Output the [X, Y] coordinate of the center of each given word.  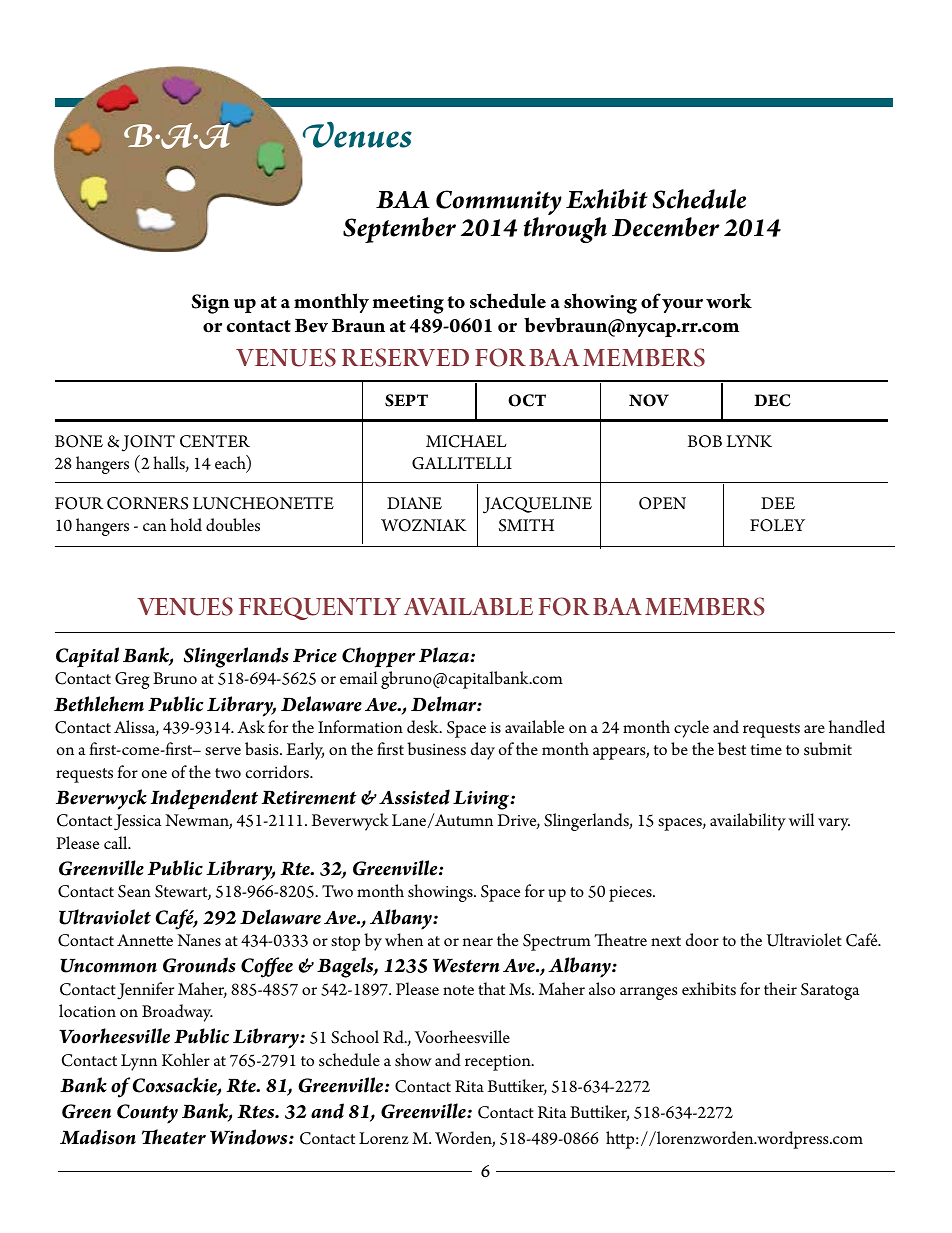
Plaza [445, 655]
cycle [691, 729]
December [666, 227]
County [147, 1114]
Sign [211, 304]
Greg [132, 680]
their [780, 988]
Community [499, 204]
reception [499, 1063]
